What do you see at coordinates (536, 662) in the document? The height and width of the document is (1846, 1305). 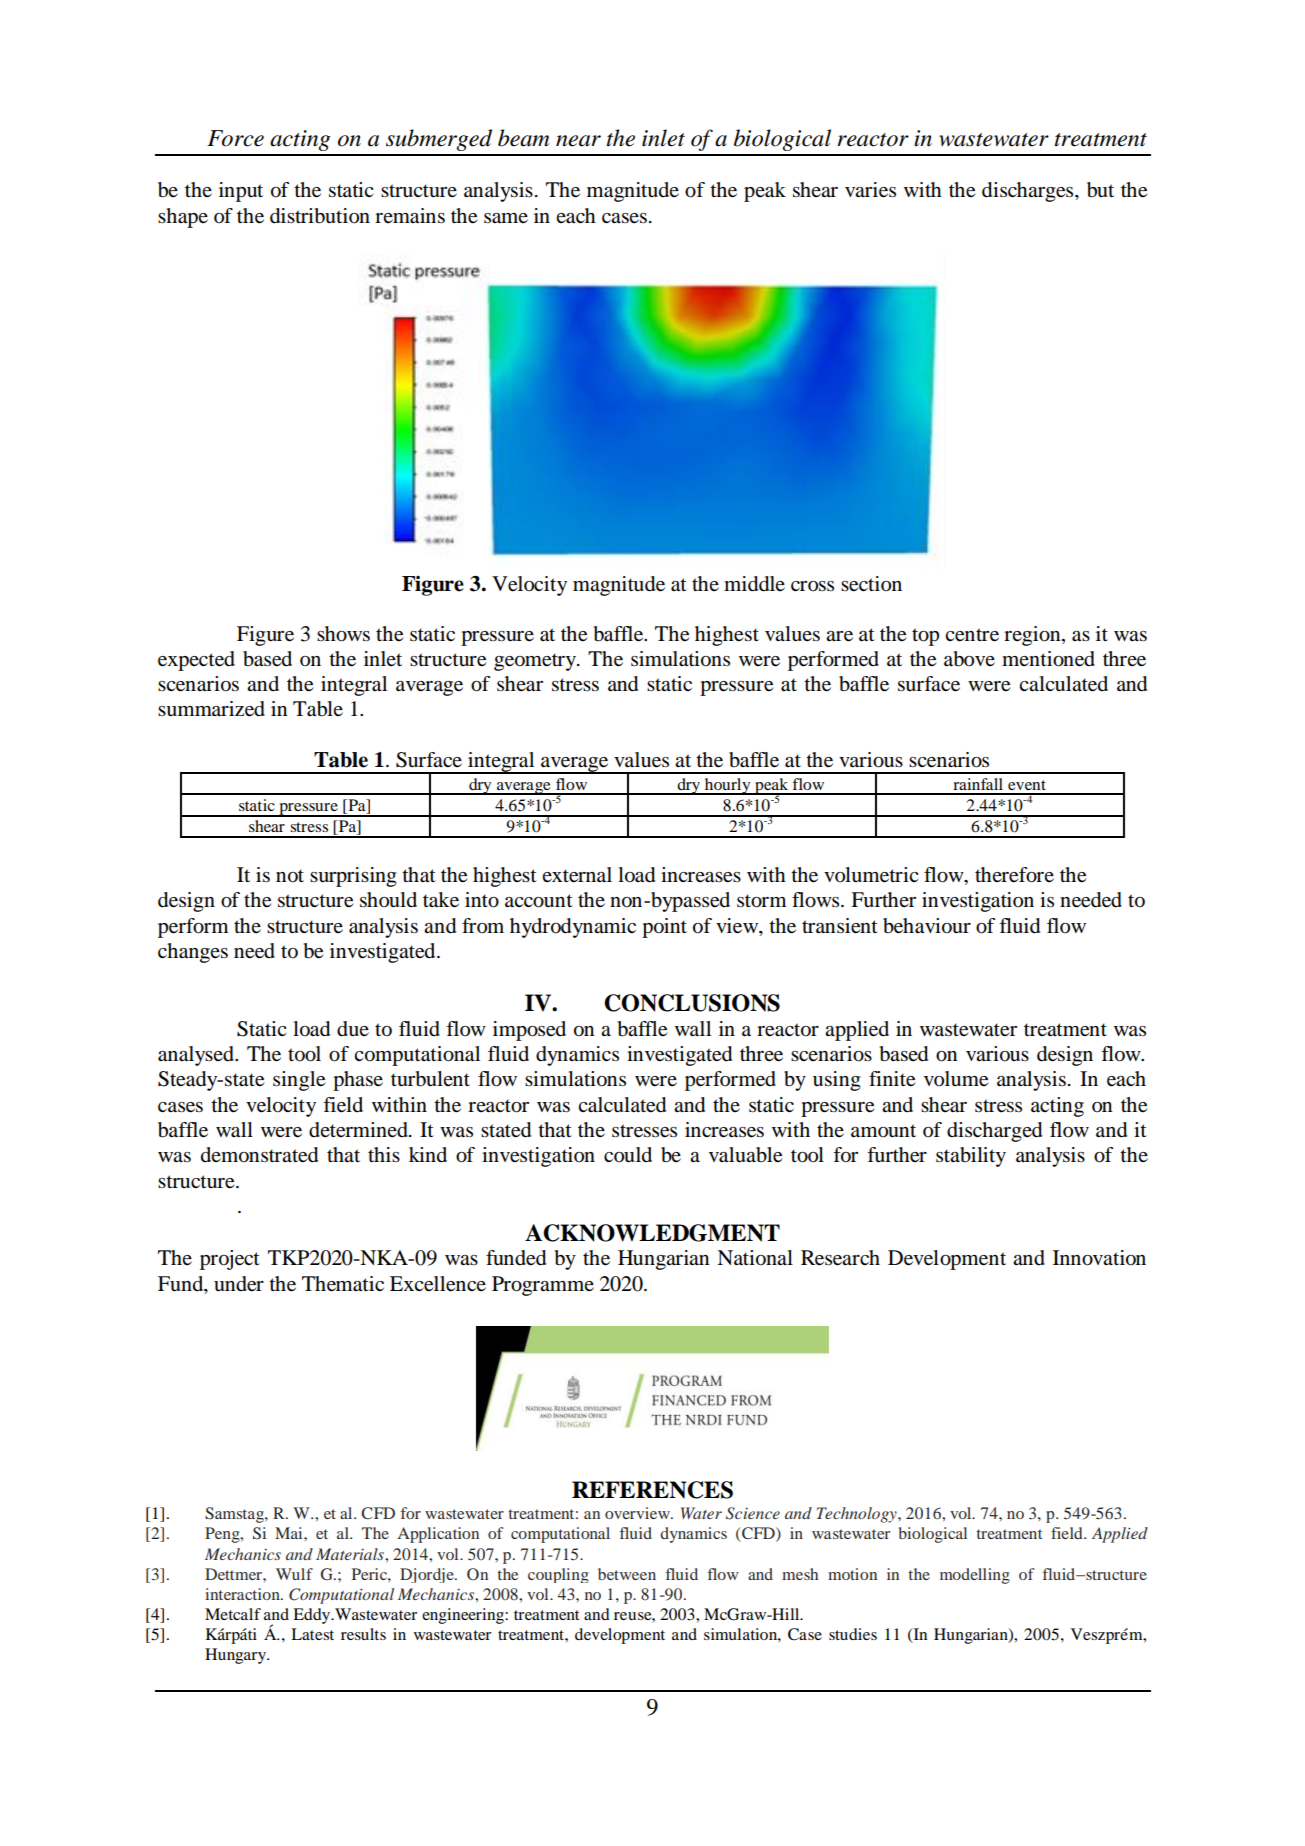 I see `geometry` at bounding box center [536, 662].
